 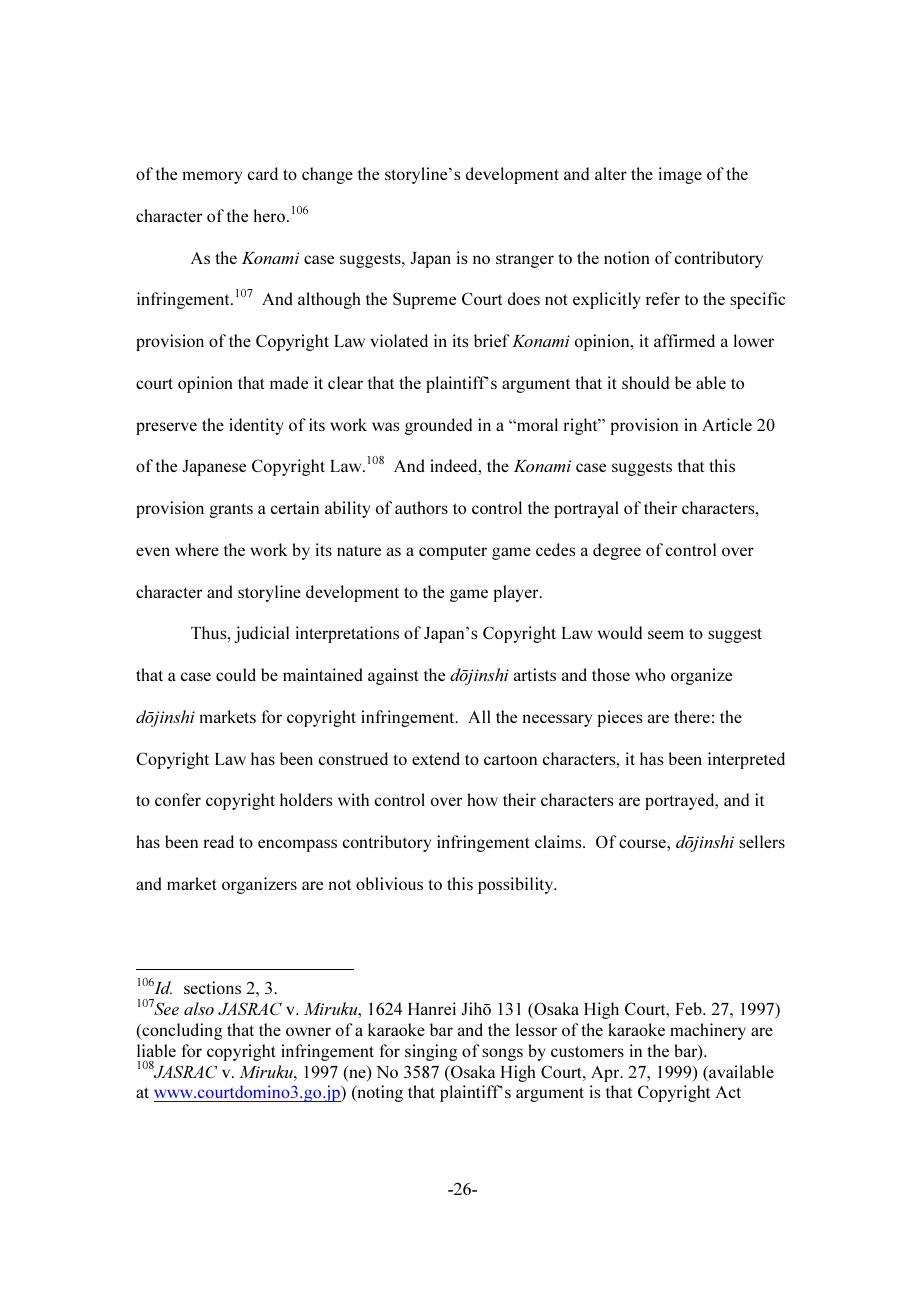 I want to click on identity, so click(x=256, y=426).
